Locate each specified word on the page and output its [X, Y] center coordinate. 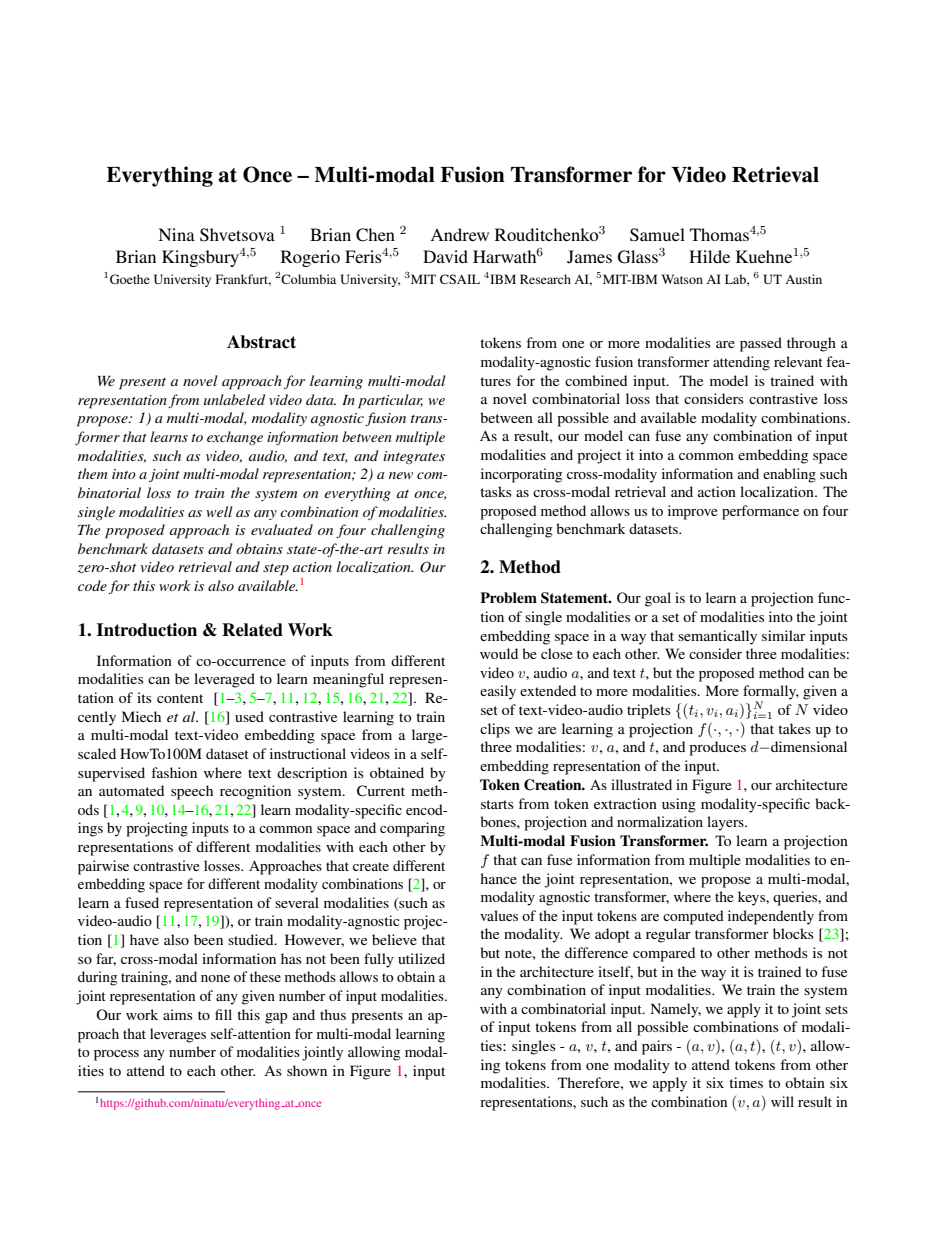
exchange [235, 438]
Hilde [709, 256]
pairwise [103, 867]
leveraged [224, 680]
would [499, 653]
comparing [412, 829]
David [445, 256]
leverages [178, 1035]
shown [307, 1070]
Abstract [261, 342]
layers [726, 823]
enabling [789, 475]
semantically [717, 637]
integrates [414, 457]
